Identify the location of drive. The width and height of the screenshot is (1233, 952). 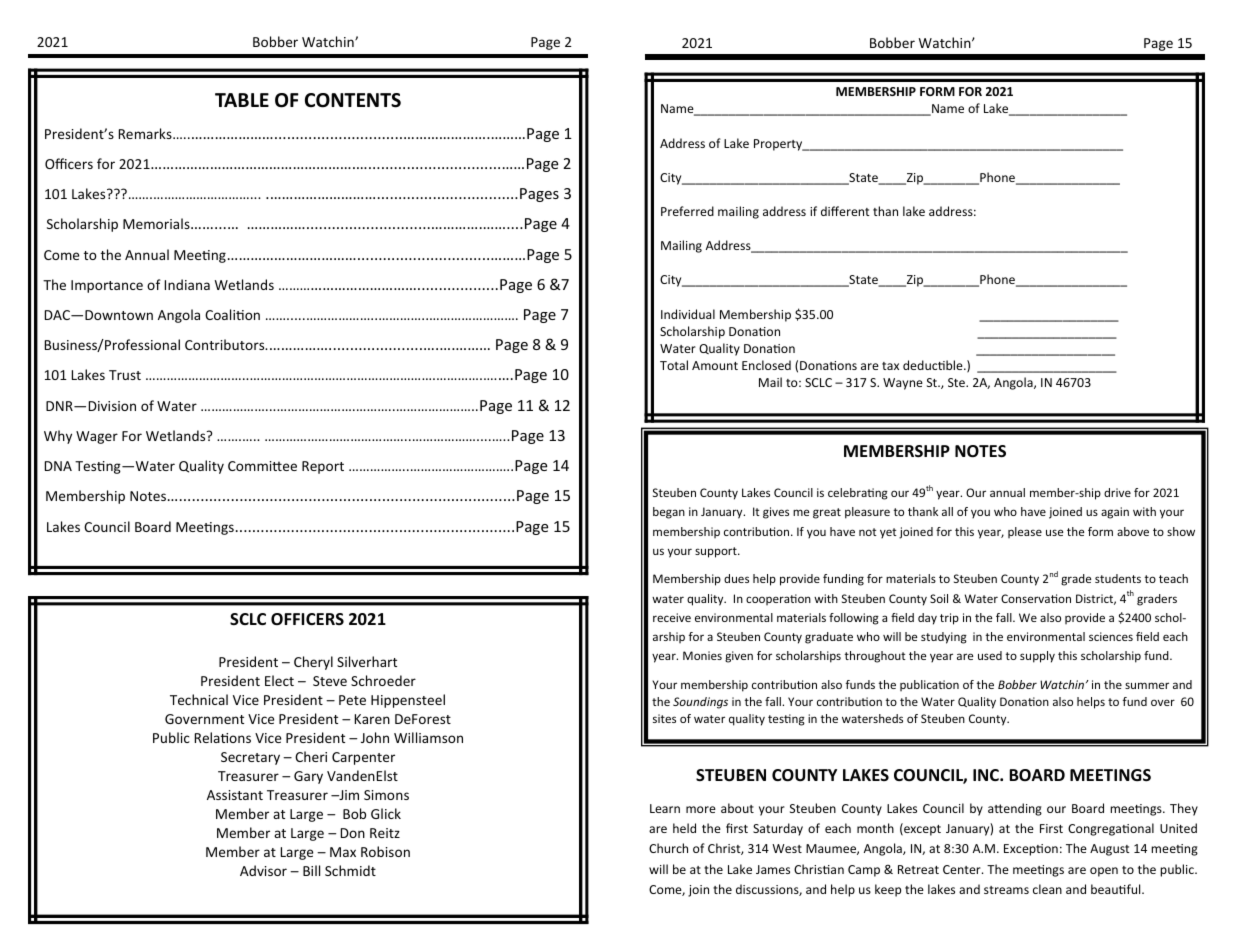
(1117, 492).
